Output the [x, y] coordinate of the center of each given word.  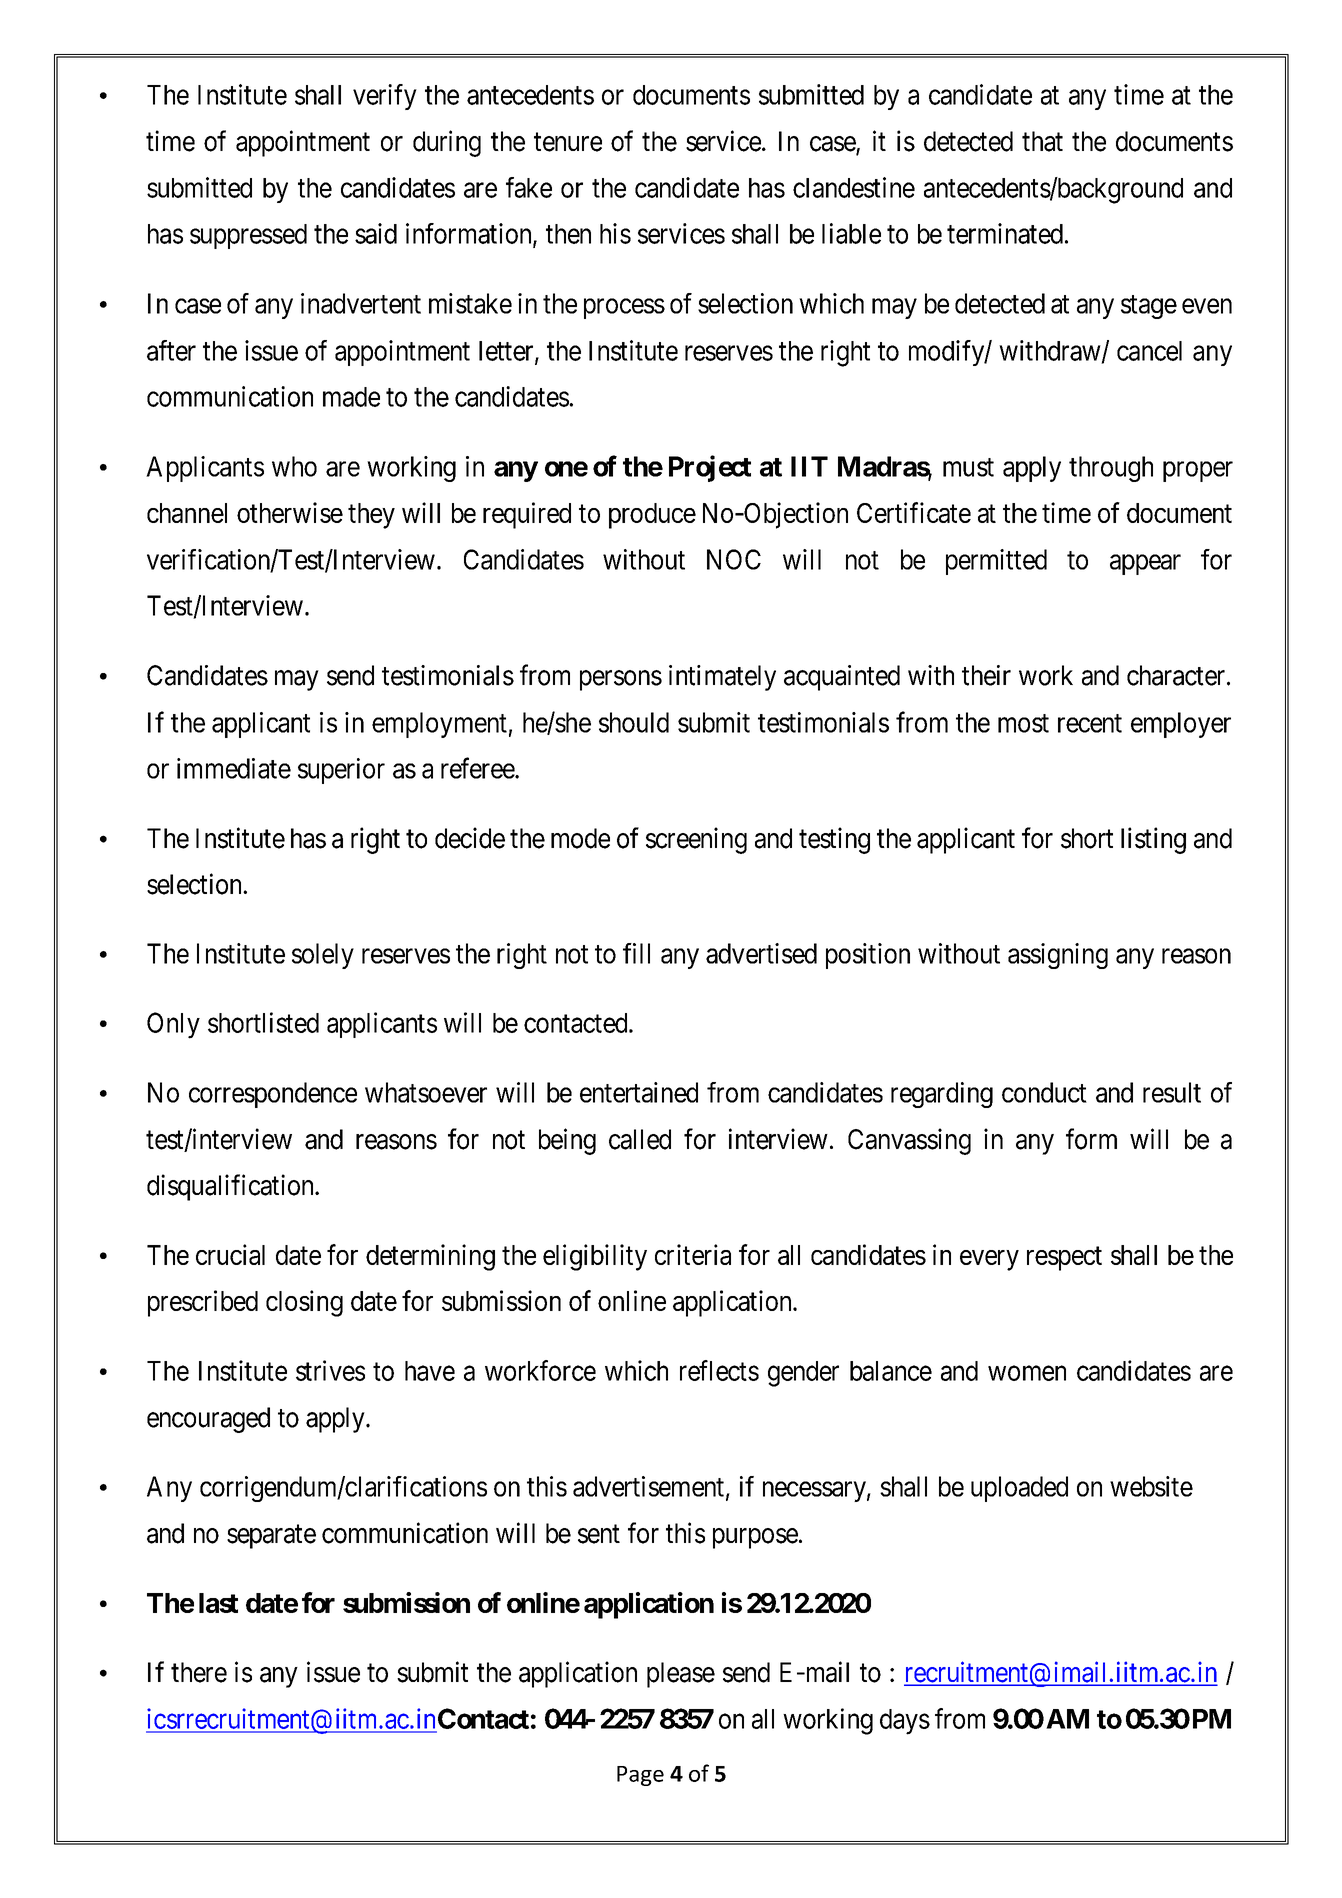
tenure [568, 142]
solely [323, 956]
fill [636, 953]
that [1042, 141]
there [199, 1672]
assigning [1058, 956]
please [681, 1675]
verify [385, 97]
